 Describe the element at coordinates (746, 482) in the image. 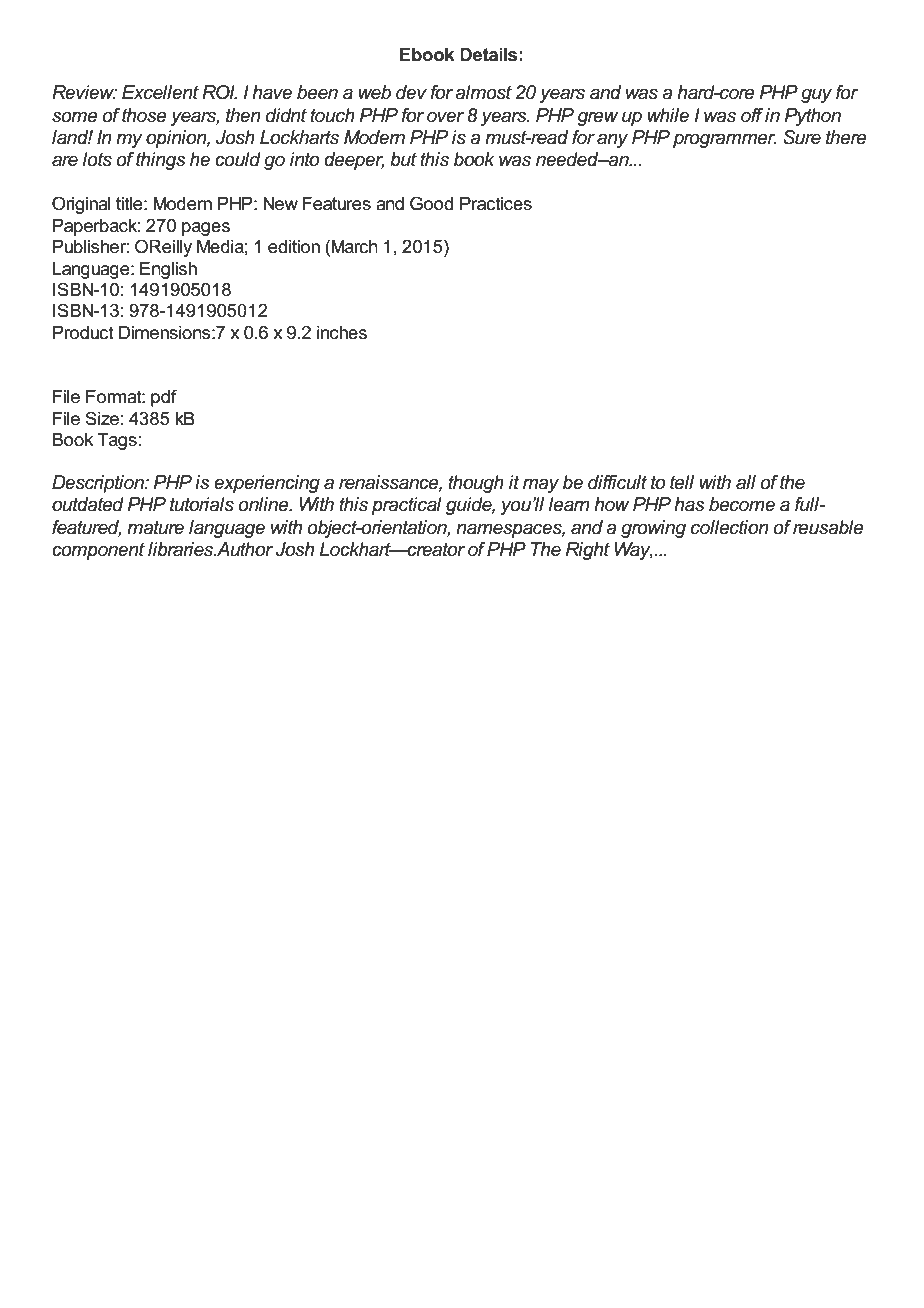

I see `all` at that location.
